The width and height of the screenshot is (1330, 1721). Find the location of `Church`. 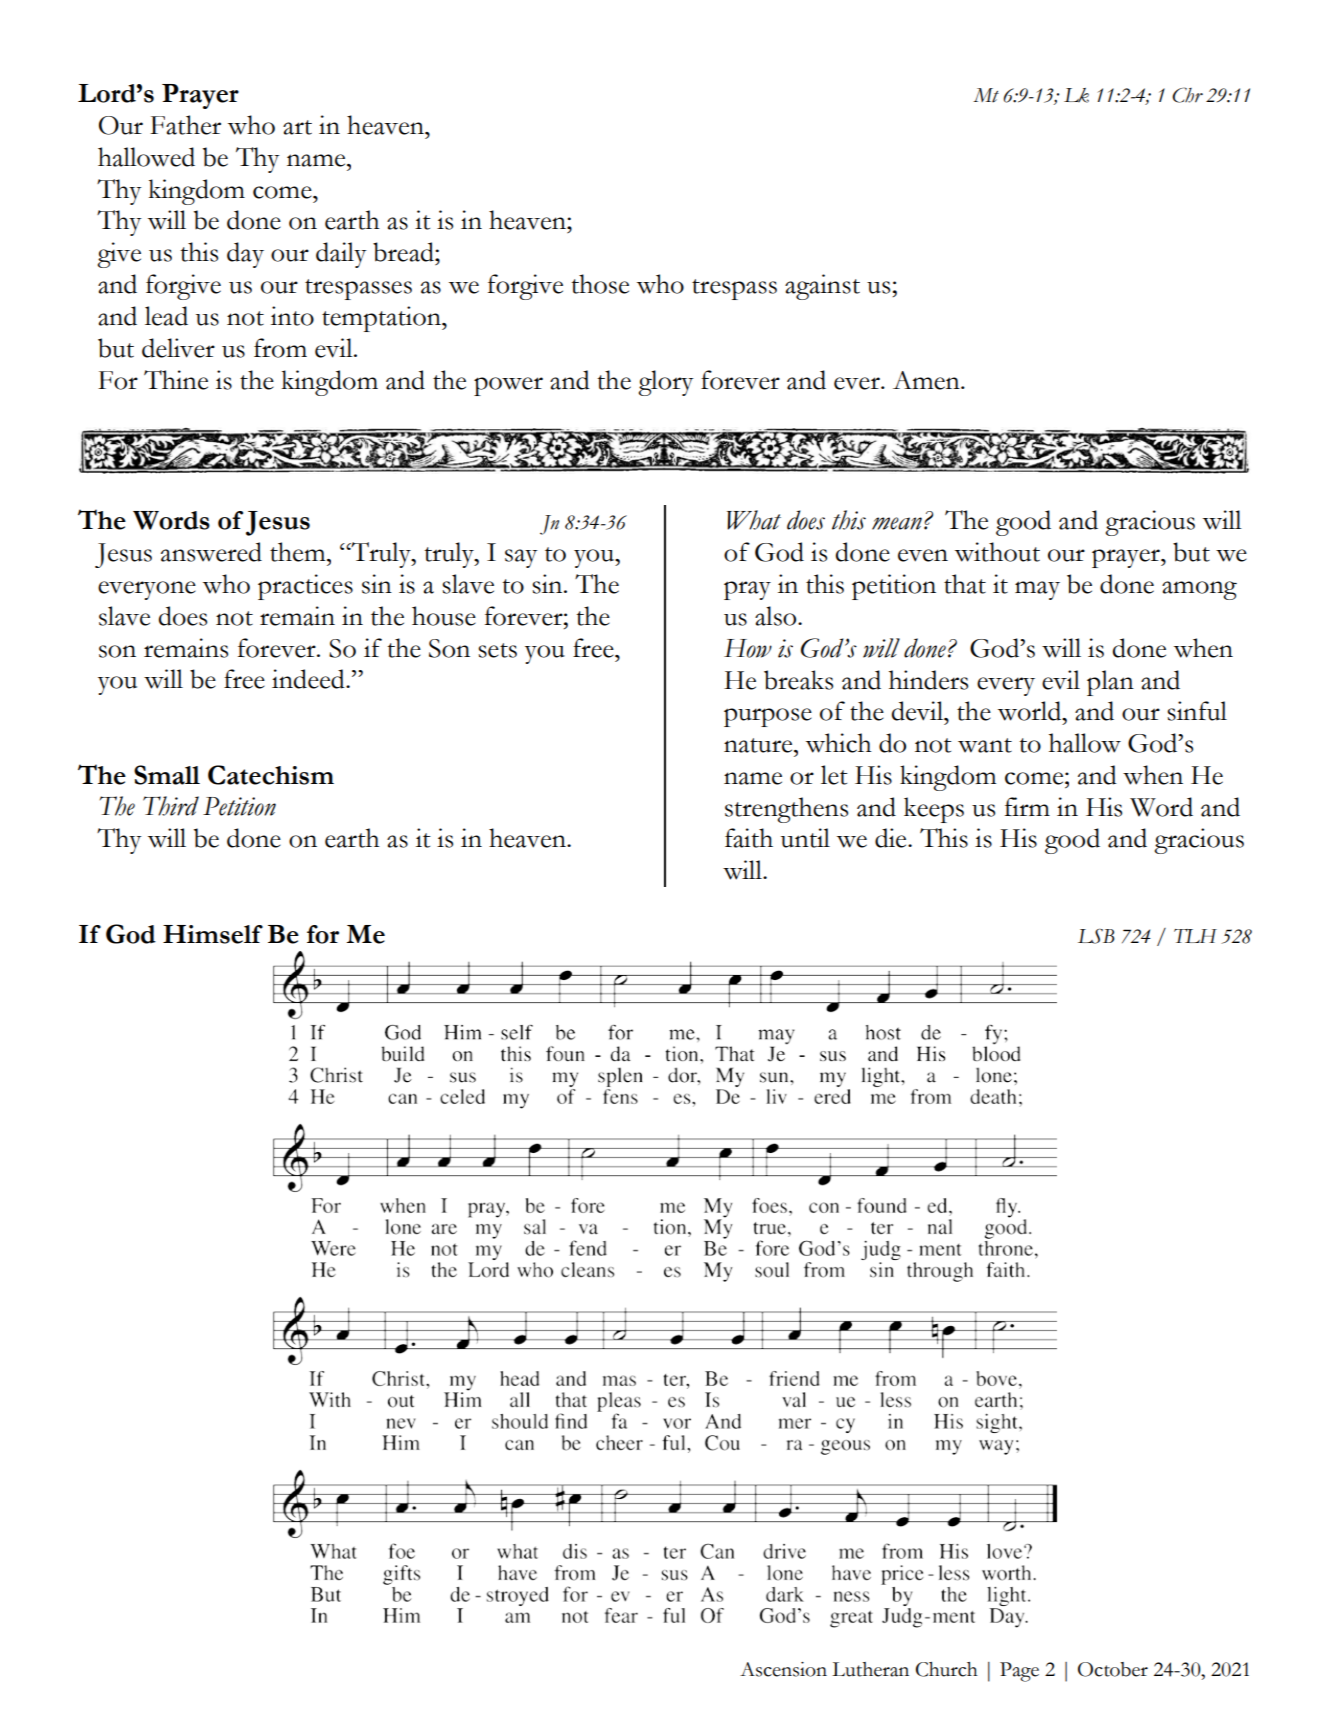

Church is located at coordinates (947, 1669).
